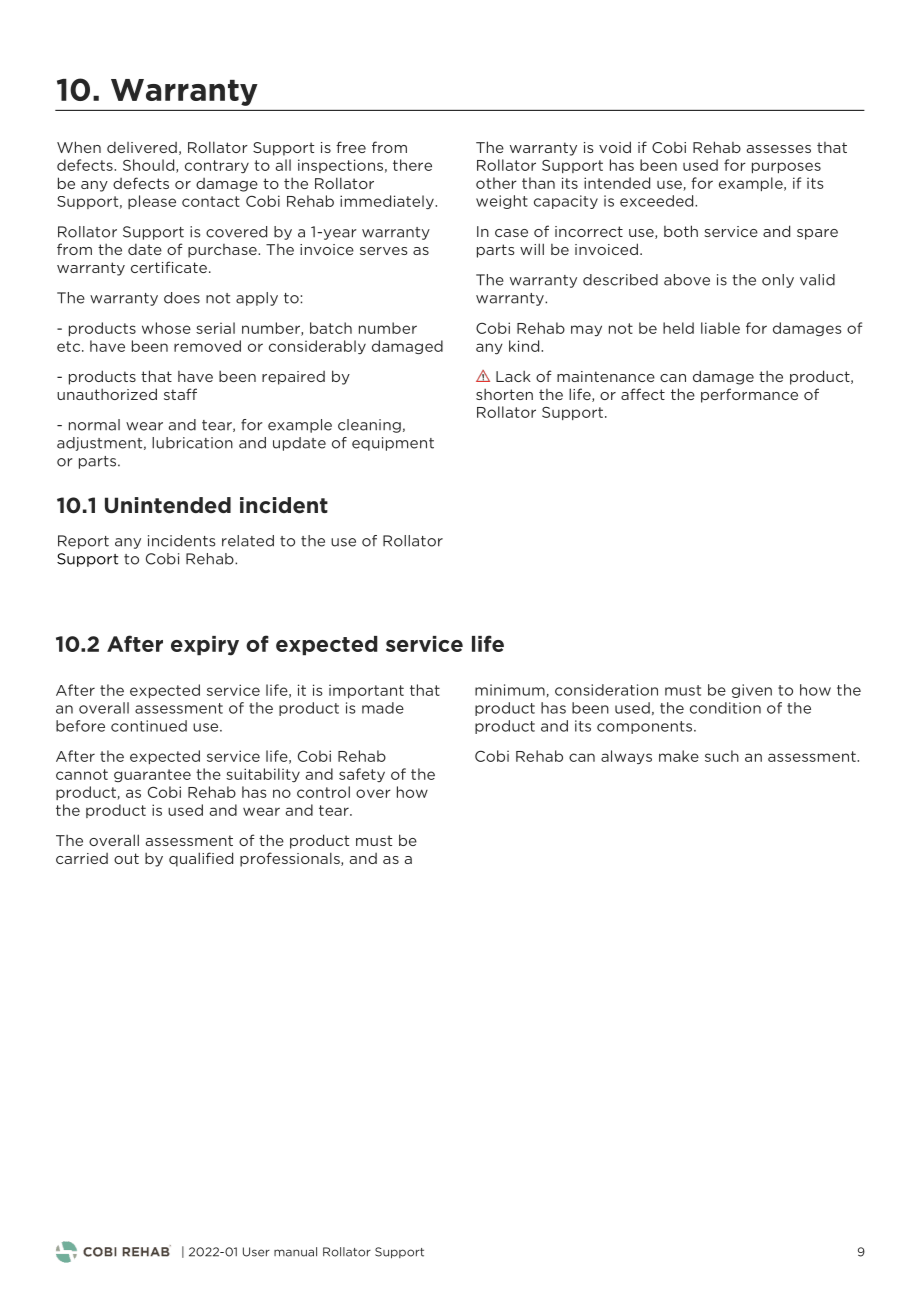 The width and height of the document is (924, 1308). I want to click on please, so click(152, 202).
